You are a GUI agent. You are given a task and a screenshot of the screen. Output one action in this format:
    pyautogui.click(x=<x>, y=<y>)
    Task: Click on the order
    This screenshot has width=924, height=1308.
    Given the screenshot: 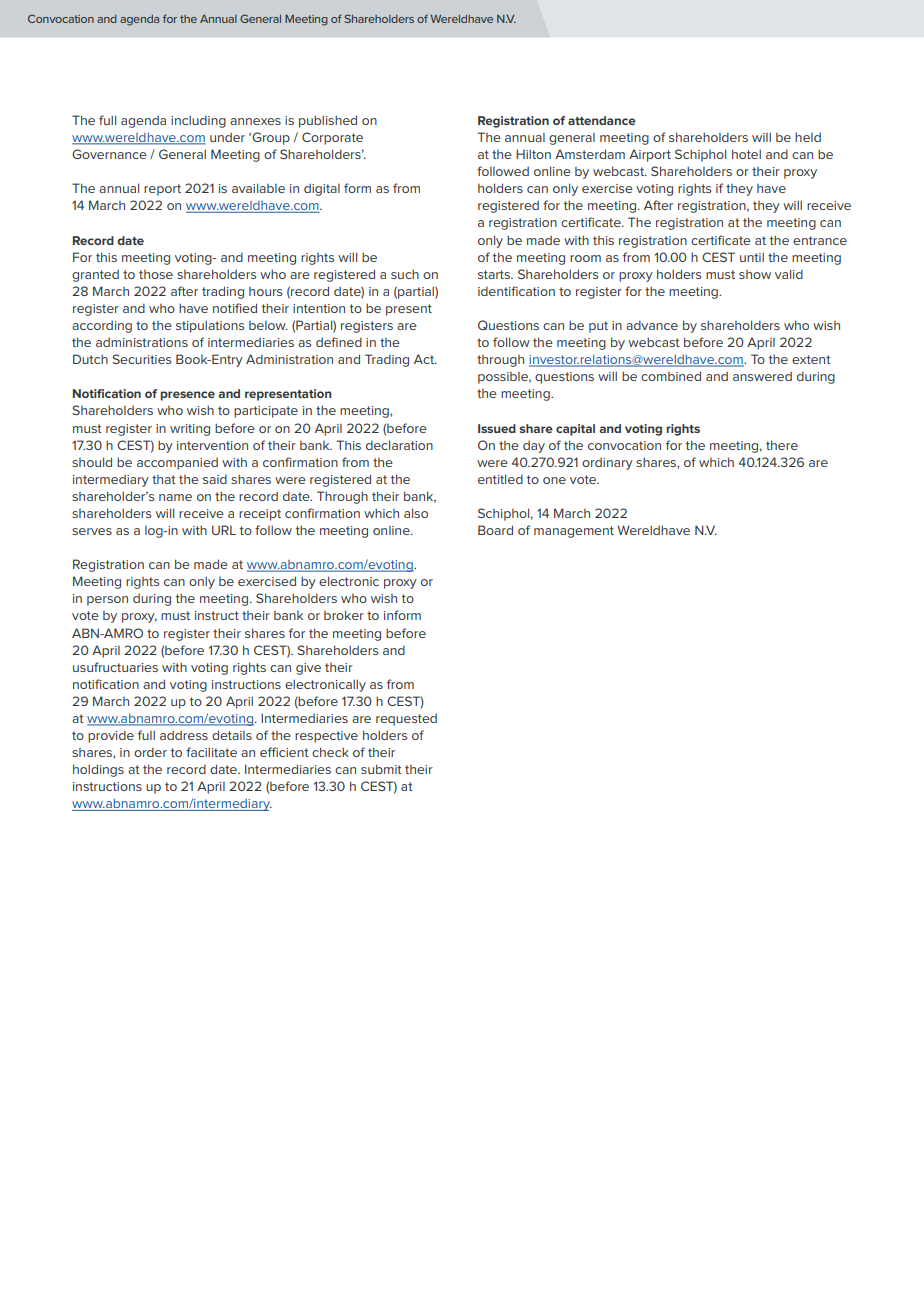 What is the action you would take?
    pyautogui.click(x=150, y=752)
